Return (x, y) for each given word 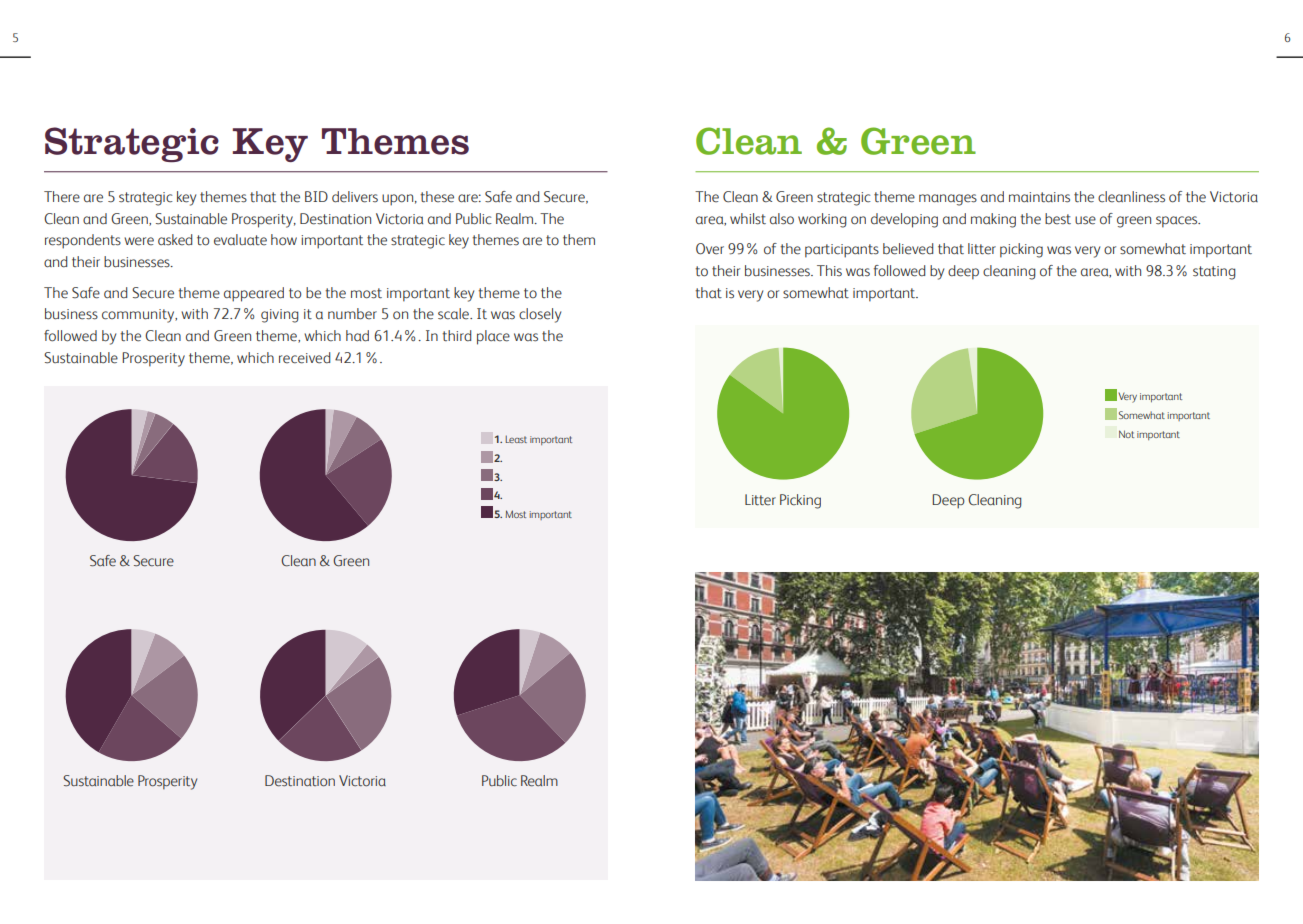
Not (1126, 434)
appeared (254, 294)
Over (710, 249)
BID (316, 196)
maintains (1039, 197)
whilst (748, 219)
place (493, 337)
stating (1214, 273)
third (456, 336)
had (357, 336)
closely (540, 315)
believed (908, 249)
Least (516, 439)
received (304, 358)
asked (175, 240)
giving (280, 316)
